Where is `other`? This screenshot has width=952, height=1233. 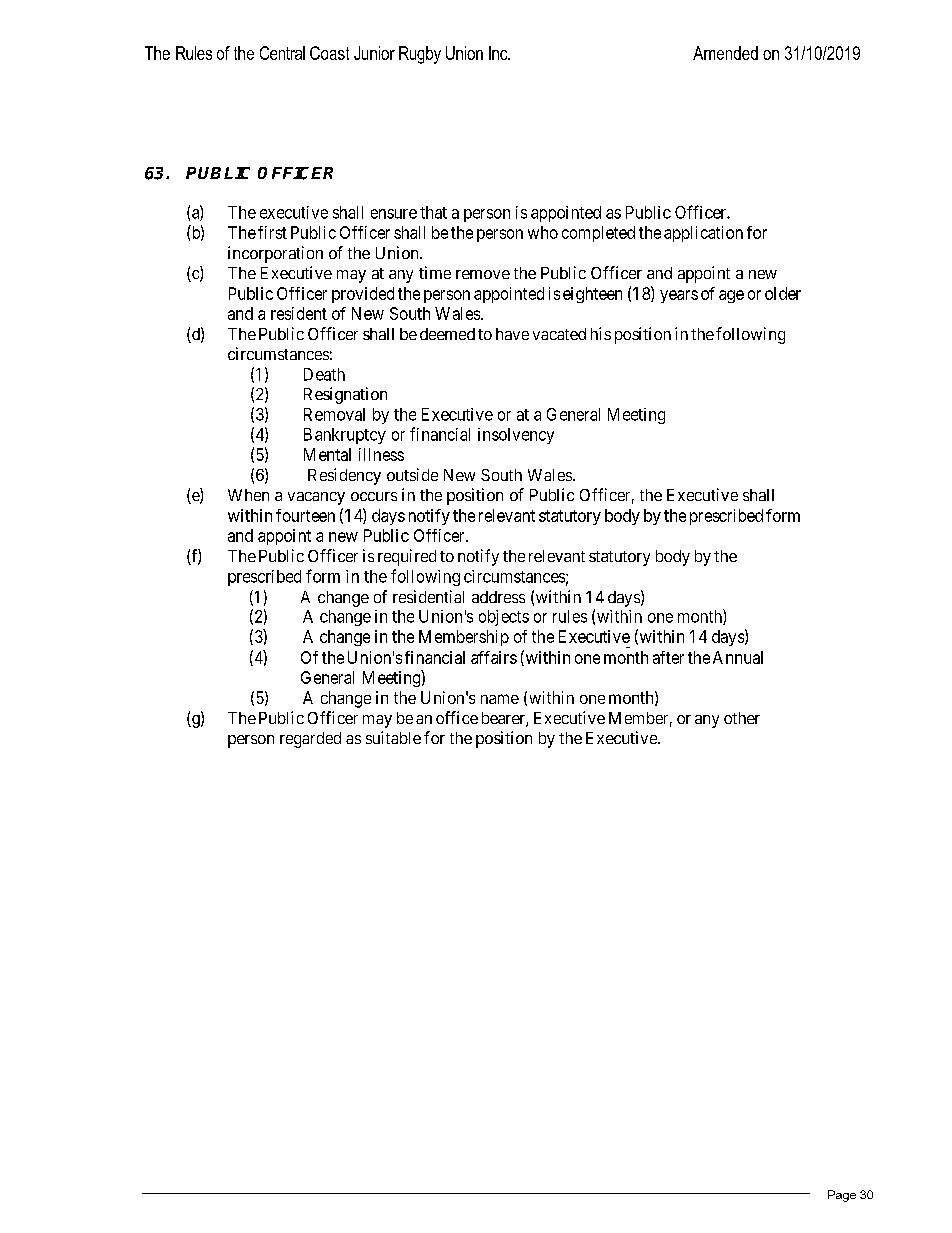 other is located at coordinates (742, 718).
